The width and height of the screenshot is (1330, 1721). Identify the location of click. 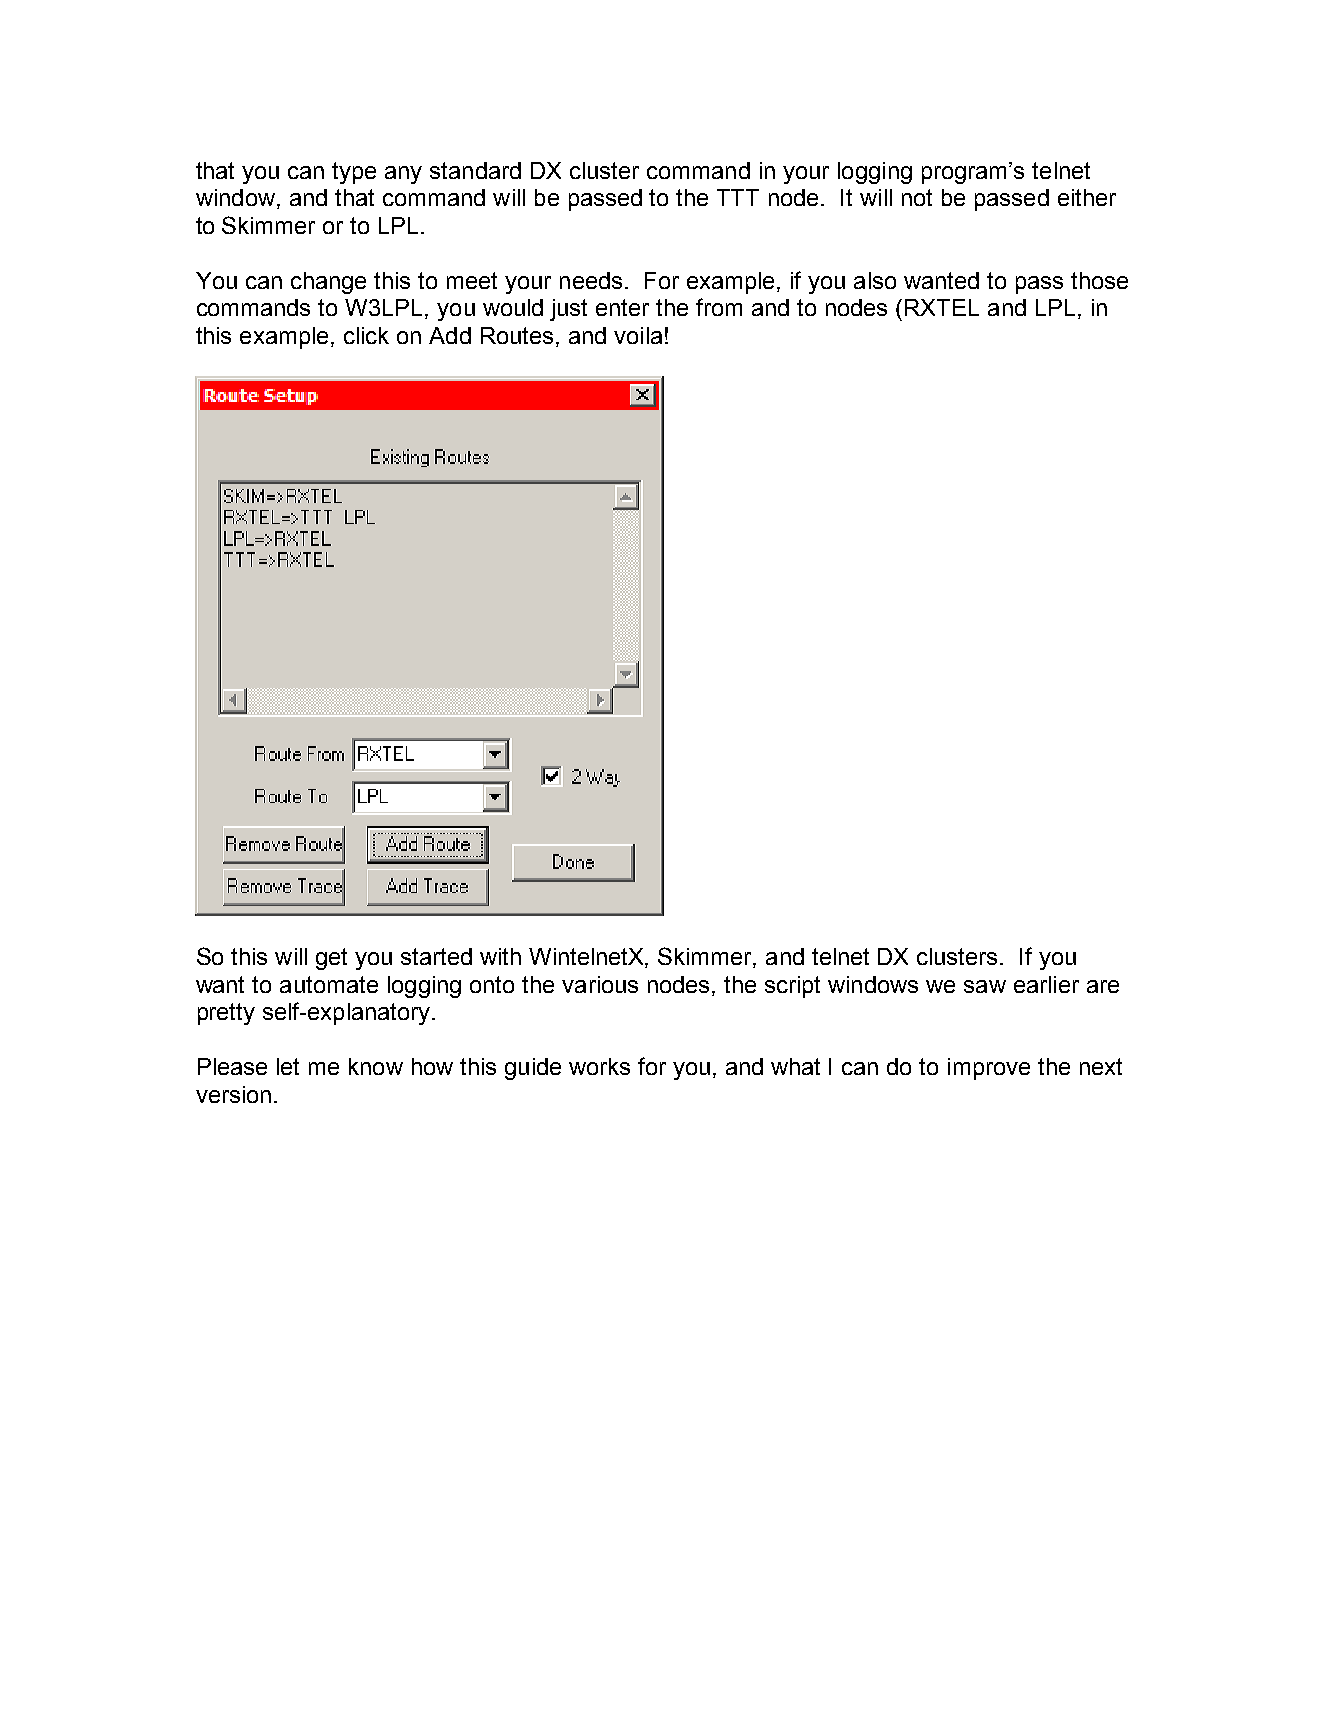
(366, 335).
